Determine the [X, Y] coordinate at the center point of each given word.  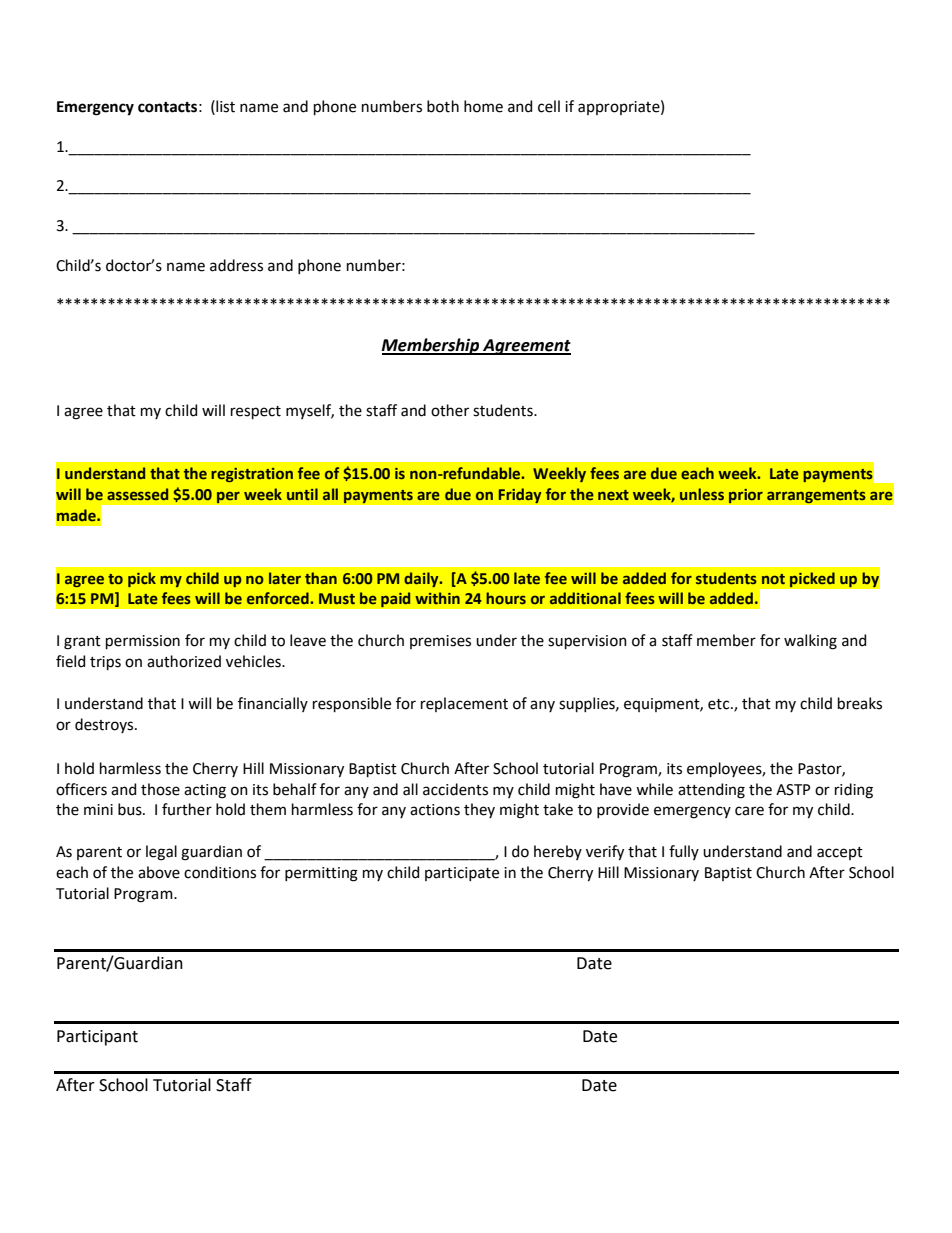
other [450, 410]
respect [256, 412]
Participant [97, 1038]
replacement [464, 704]
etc [720, 704]
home [483, 106]
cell [549, 106]
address [236, 265]
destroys [105, 725]
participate [462, 874]
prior [745, 496]
